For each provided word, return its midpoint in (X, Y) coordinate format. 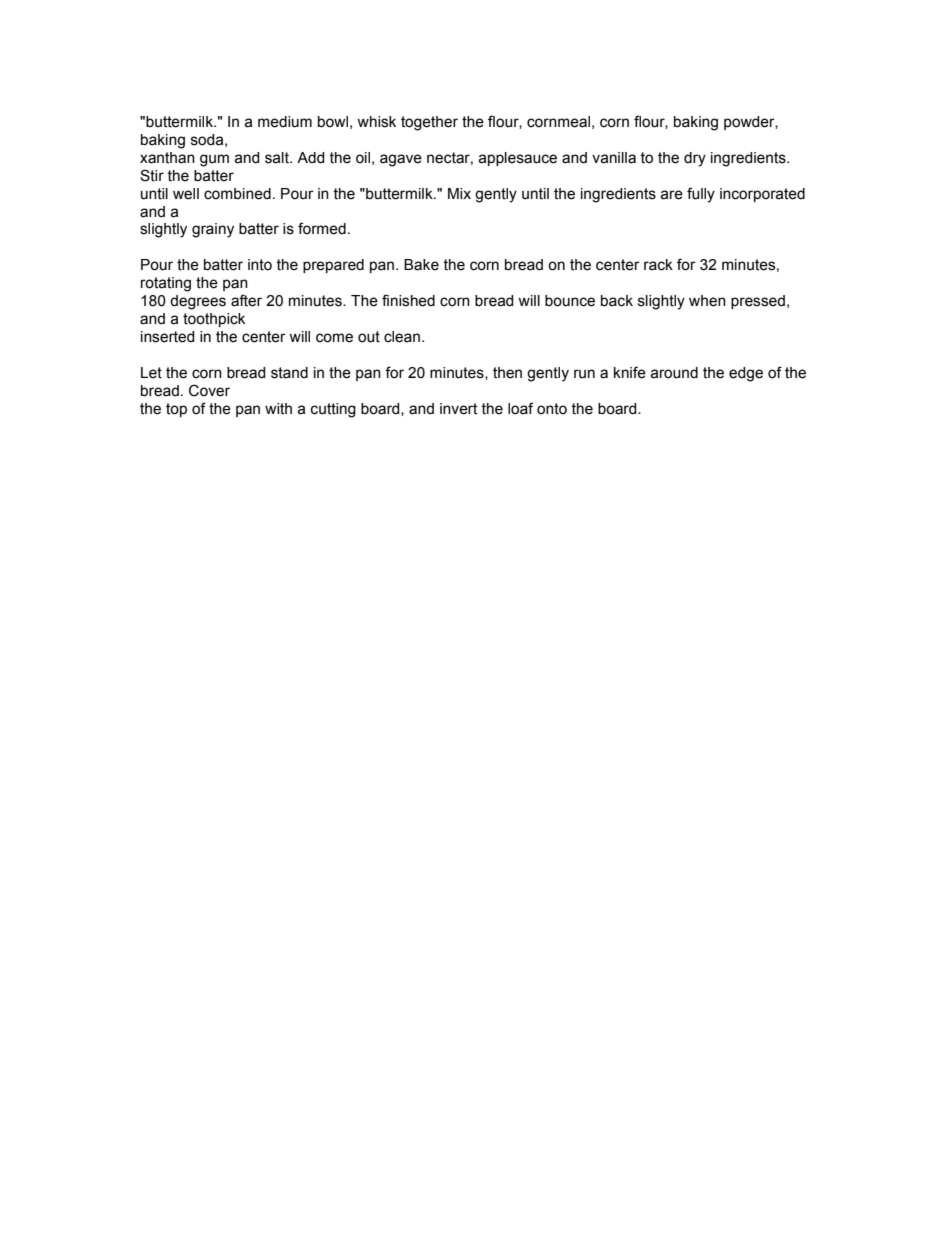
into (260, 265)
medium (285, 122)
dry (695, 159)
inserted (168, 337)
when (707, 301)
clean (402, 337)
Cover (209, 390)
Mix (459, 193)
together (429, 123)
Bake (421, 265)
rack (658, 265)
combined (237, 194)
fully (701, 195)
